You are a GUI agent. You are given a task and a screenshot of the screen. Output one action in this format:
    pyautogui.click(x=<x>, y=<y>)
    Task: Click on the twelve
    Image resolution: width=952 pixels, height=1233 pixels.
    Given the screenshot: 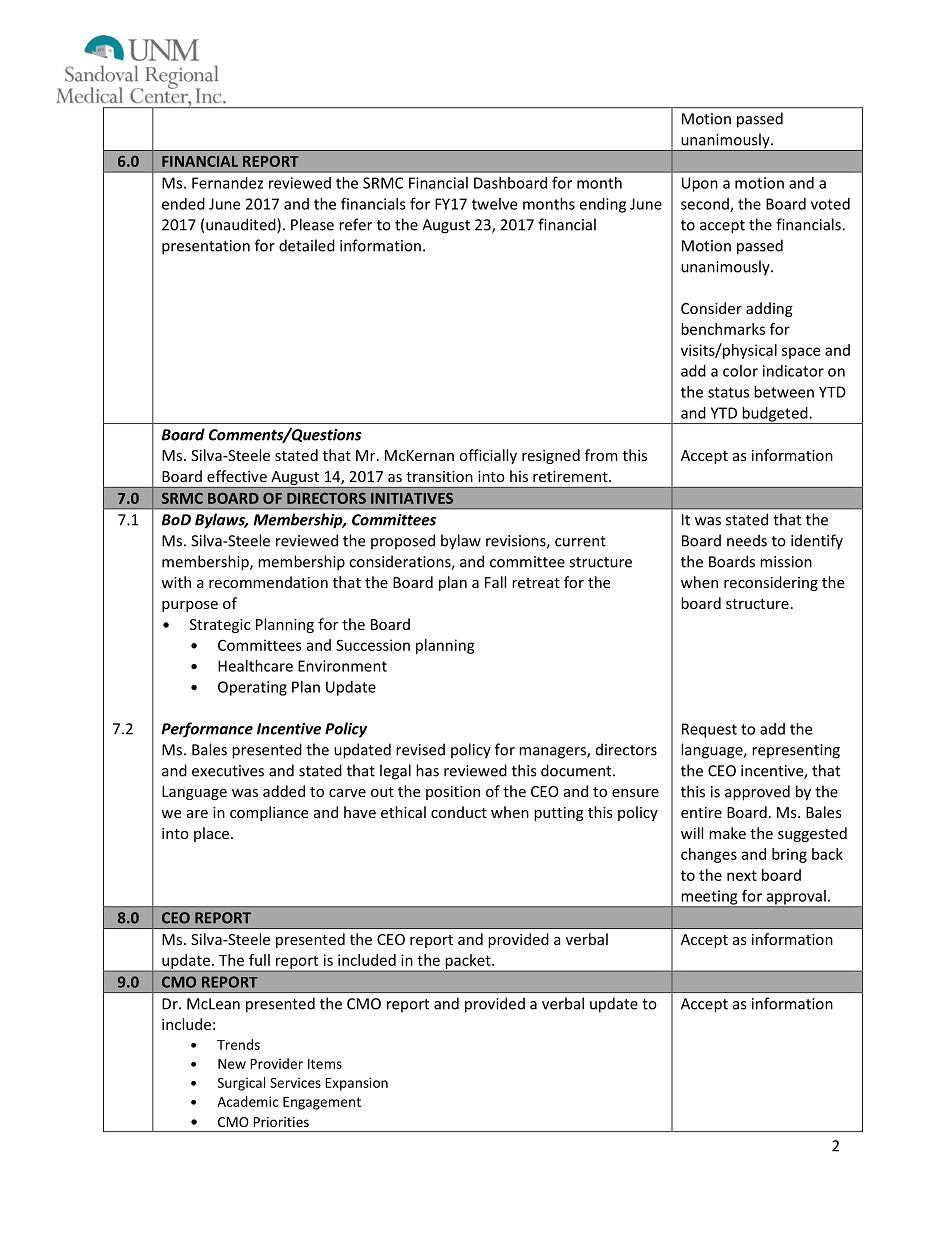 What is the action you would take?
    pyautogui.click(x=494, y=204)
